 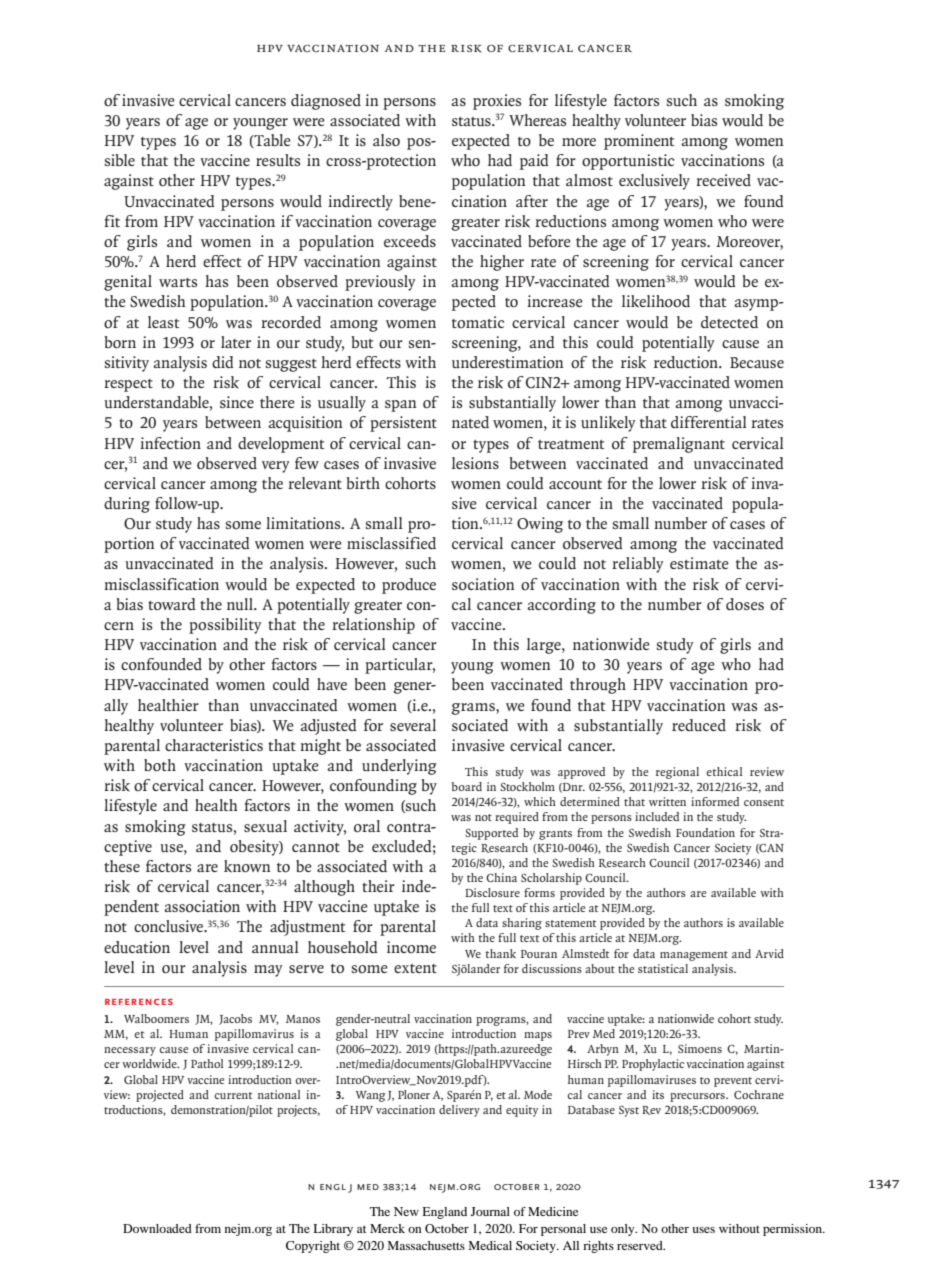 What do you see at coordinates (497, 102) in the page?
I see `proxies` at bounding box center [497, 102].
